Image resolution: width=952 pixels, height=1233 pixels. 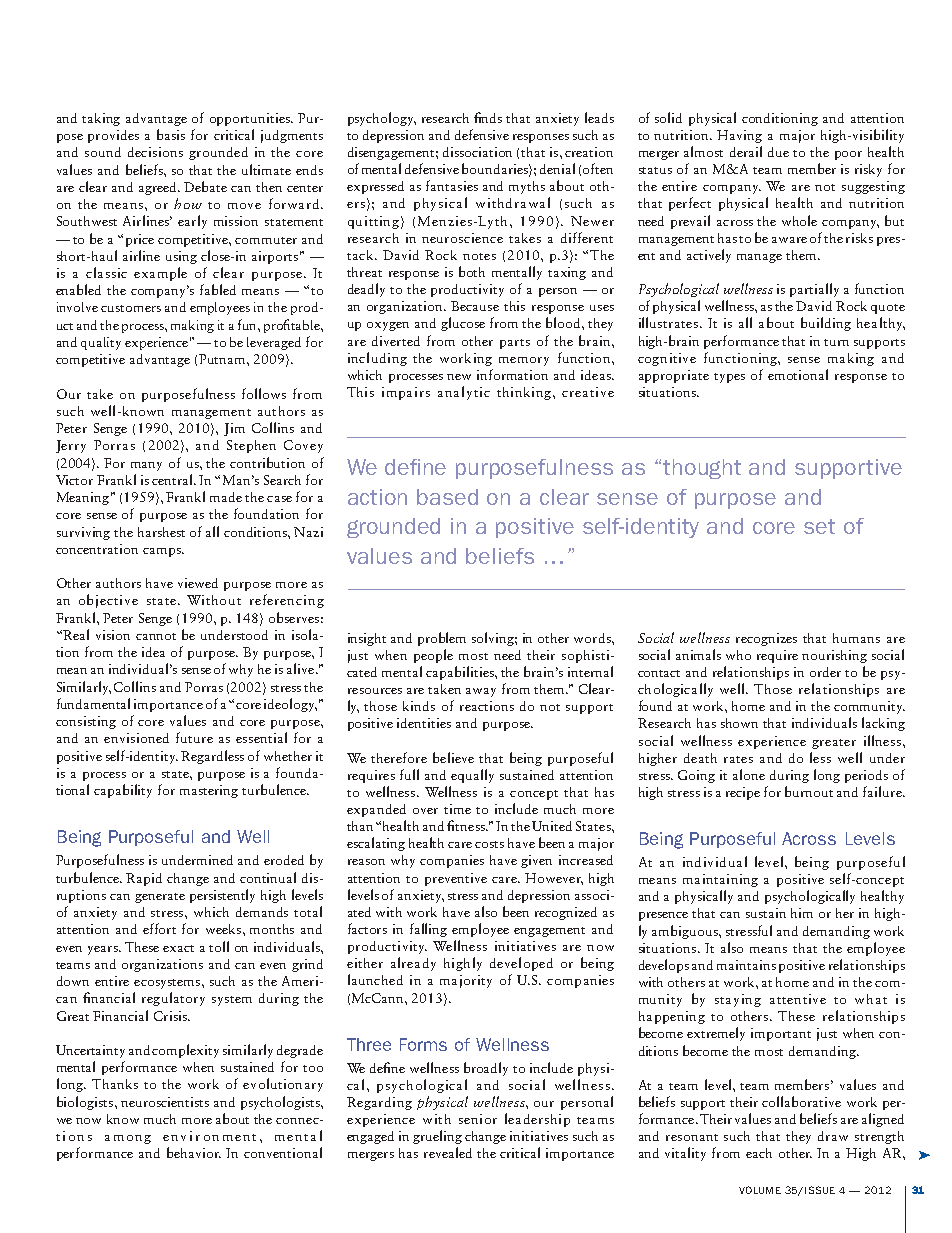 What do you see at coordinates (488, 117) in the image?
I see `finds` at bounding box center [488, 117].
